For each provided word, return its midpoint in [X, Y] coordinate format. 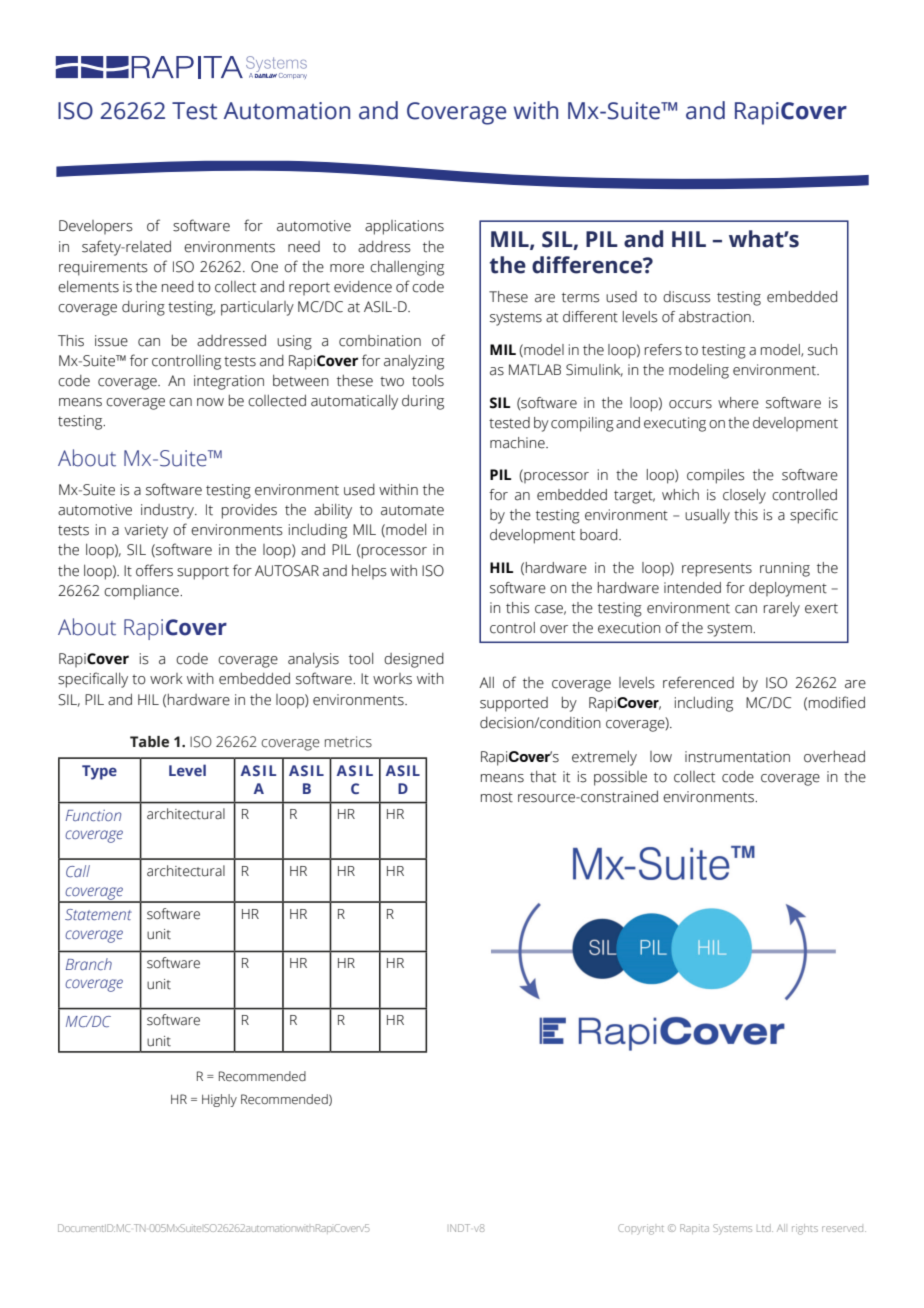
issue [111, 341]
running [785, 569]
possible [620, 778]
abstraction [716, 317]
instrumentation [737, 757]
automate [412, 510]
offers [154, 570]
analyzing [414, 362]
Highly [219, 1100]
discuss [686, 297]
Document [81, 1228]
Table [149, 742]
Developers [96, 227]
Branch [89, 964]
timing [511, 113]
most [497, 797]
